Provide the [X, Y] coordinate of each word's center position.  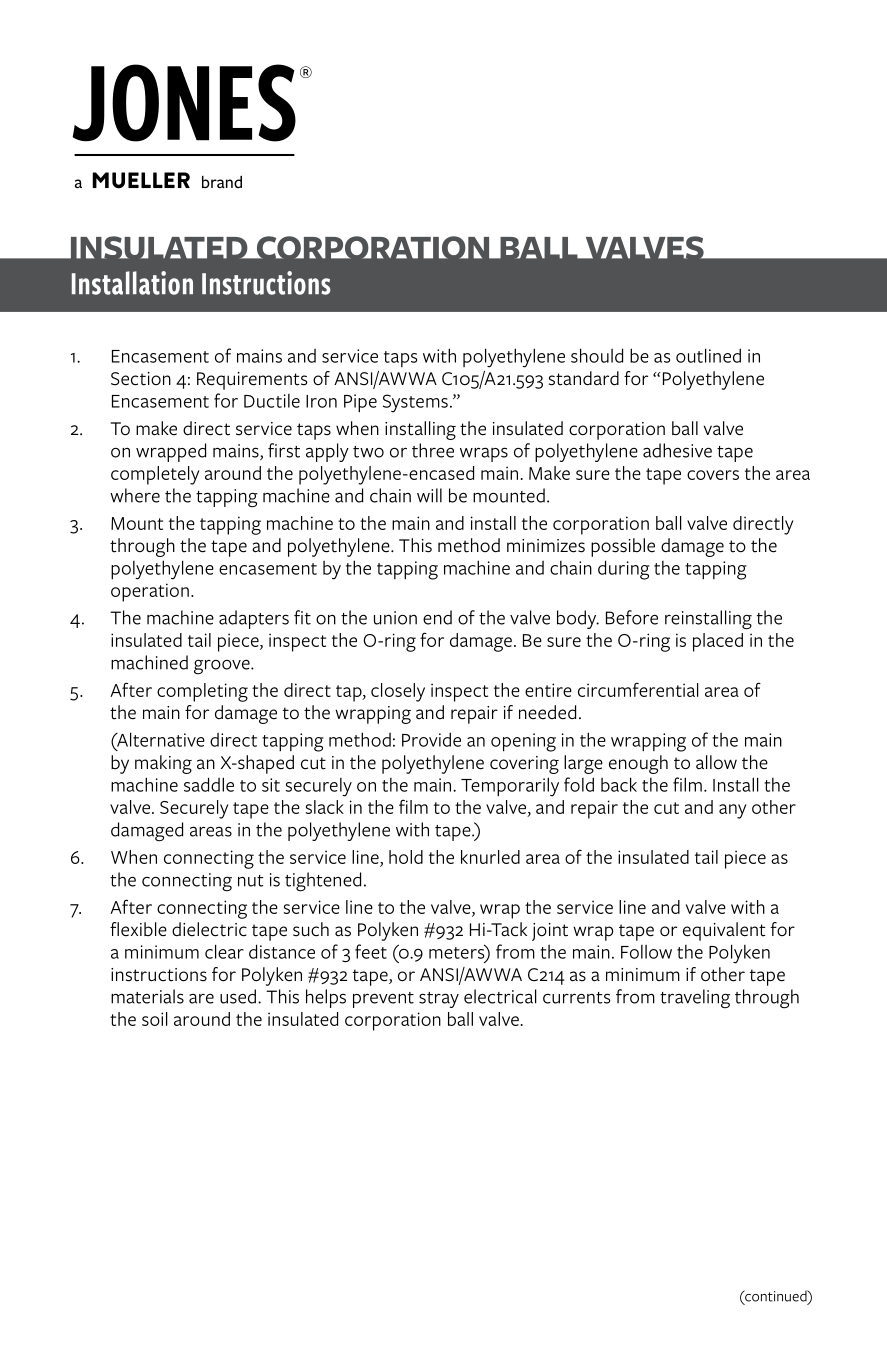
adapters [254, 619]
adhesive [677, 450]
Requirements [252, 381]
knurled [490, 857]
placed [718, 642]
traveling [695, 999]
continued [776, 1297]
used [238, 996]
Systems [415, 403]
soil [155, 1019]
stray [439, 1000]
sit [271, 785]
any [732, 811]
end [437, 617]
